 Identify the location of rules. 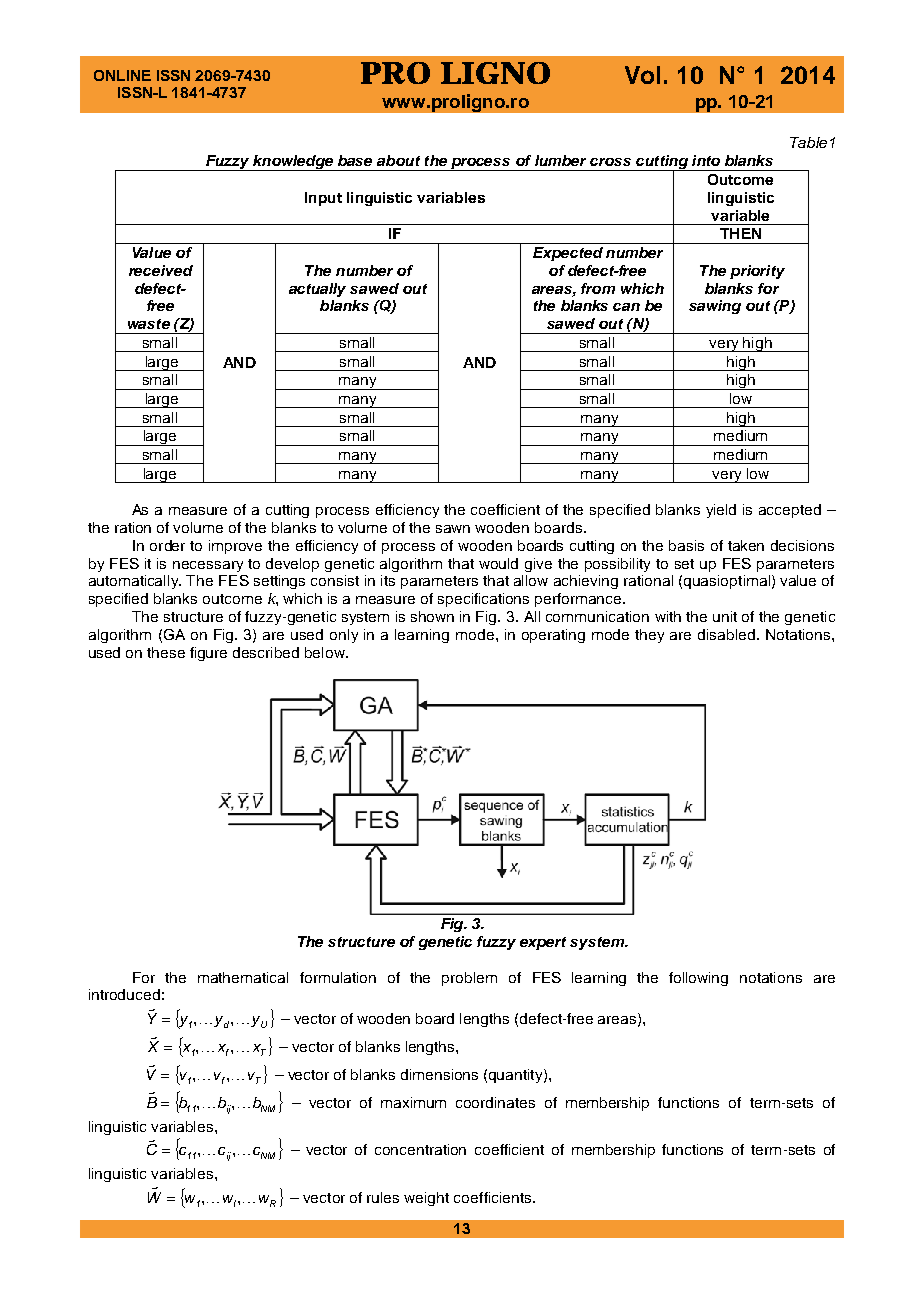
(383, 1197).
